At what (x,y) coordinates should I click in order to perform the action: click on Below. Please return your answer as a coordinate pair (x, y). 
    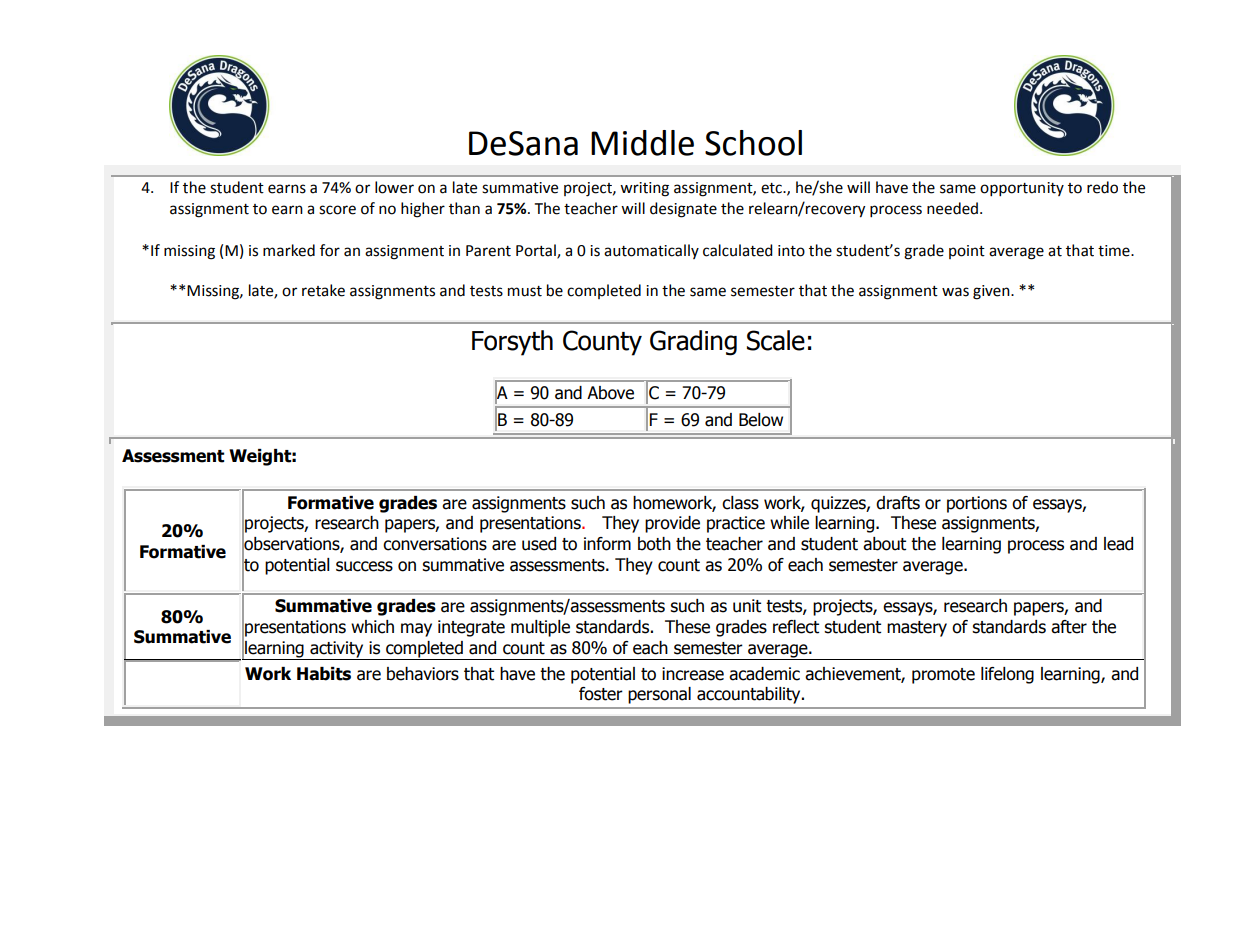
    Looking at the image, I should click on (761, 420).
